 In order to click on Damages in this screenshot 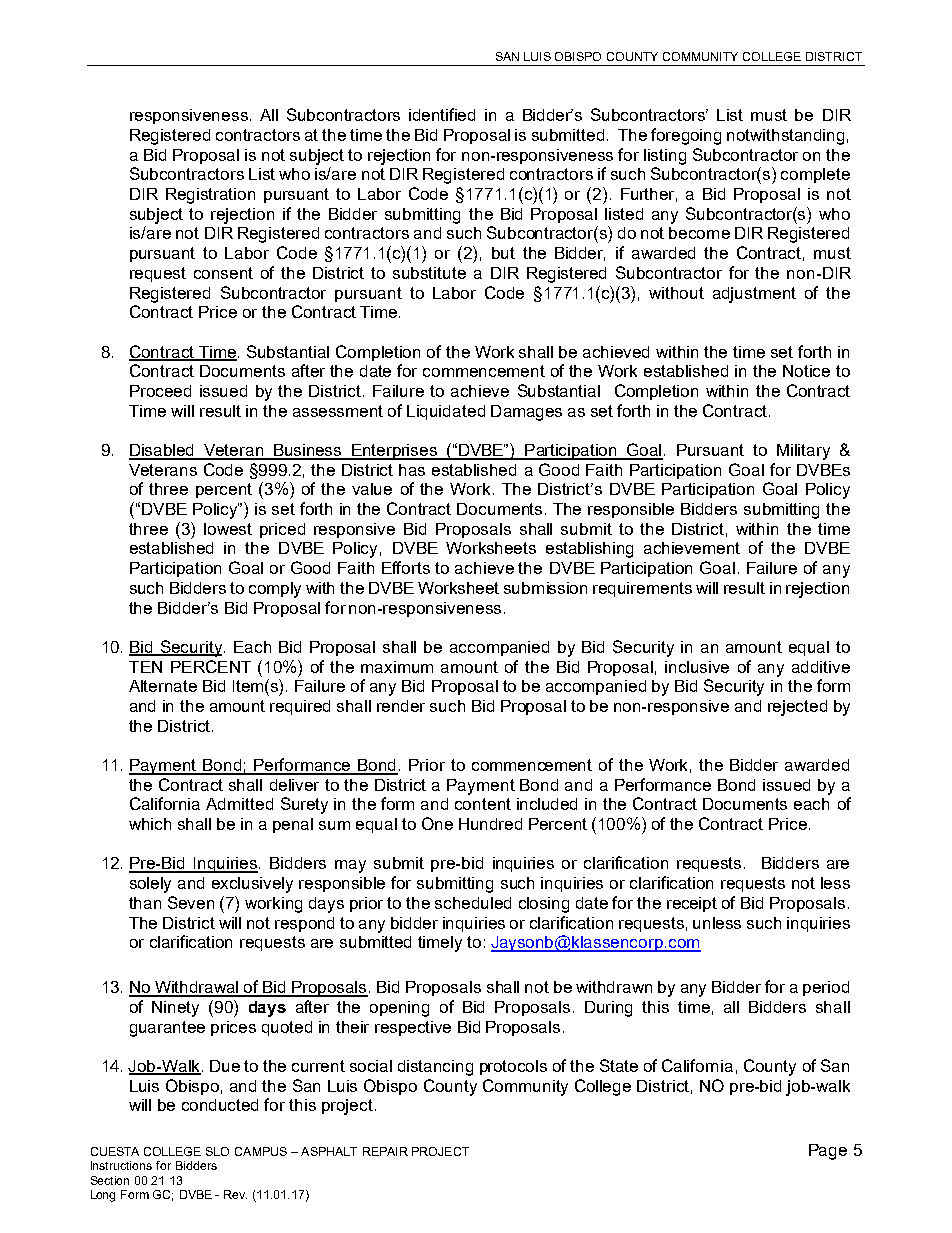, I will do `click(526, 413)`.
